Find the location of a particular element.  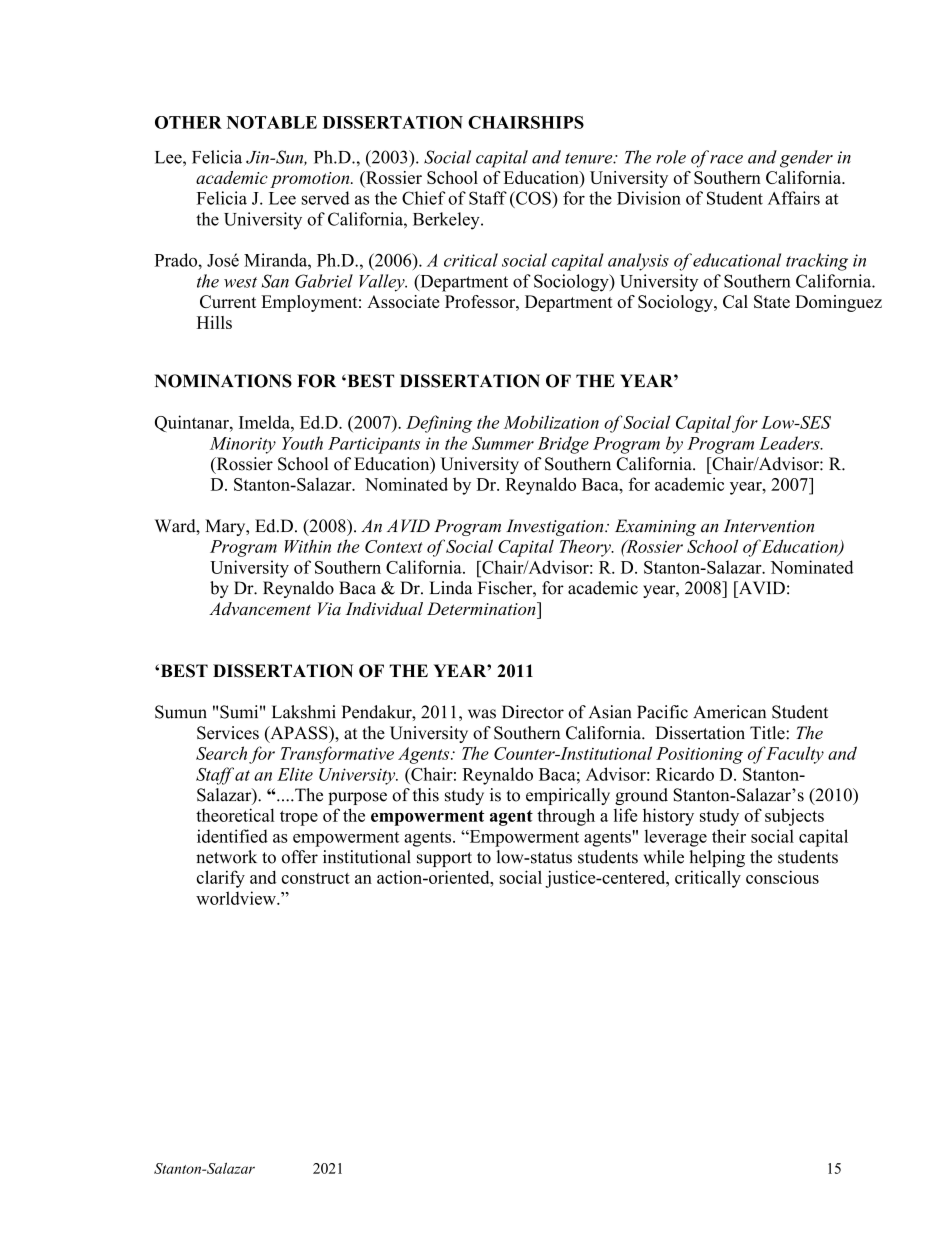

Leaders is located at coordinates (790, 443).
